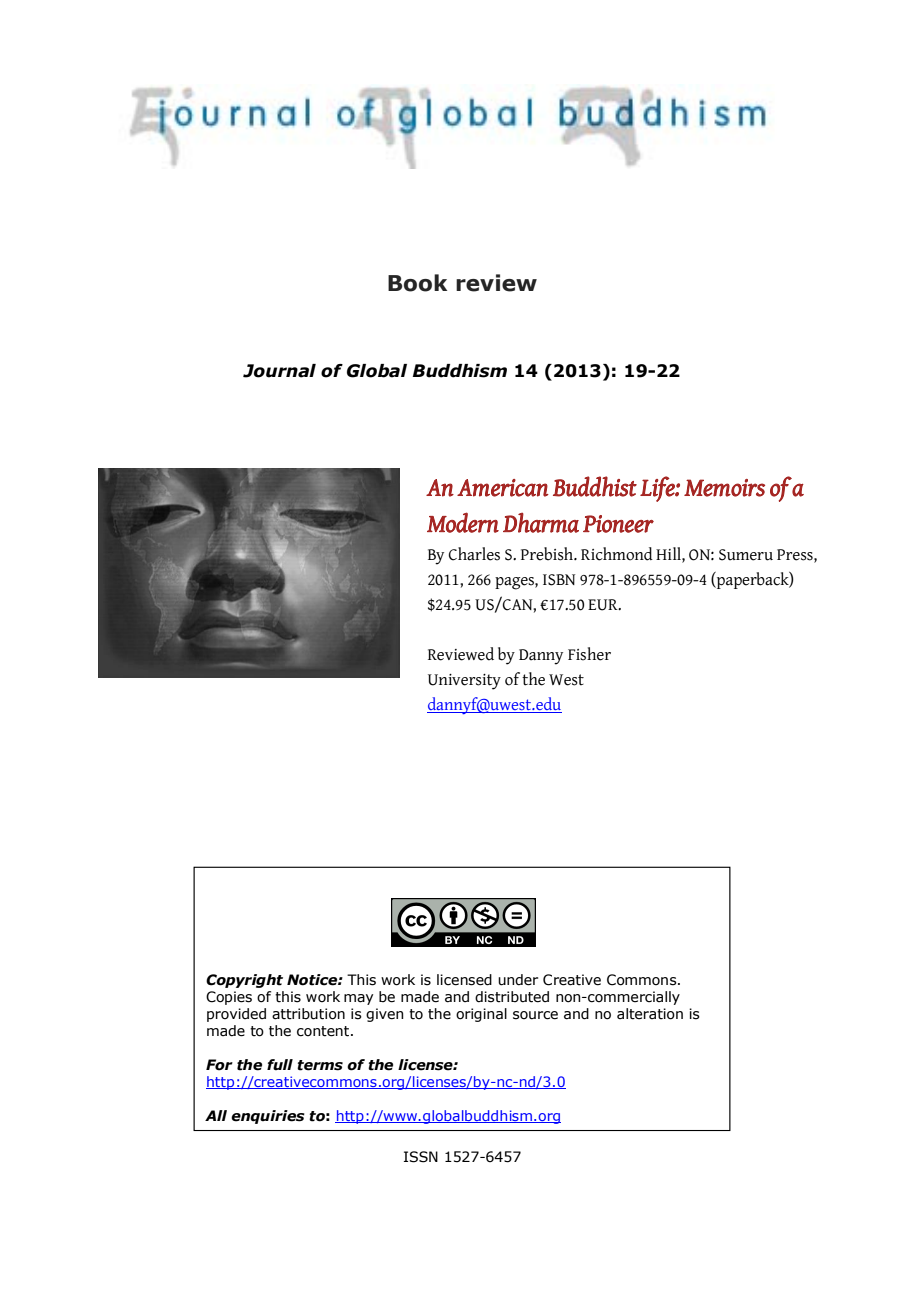 This screenshot has height=1308, width=924. Describe the element at coordinates (518, 980) in the screenshot. I see `under` at that location.
